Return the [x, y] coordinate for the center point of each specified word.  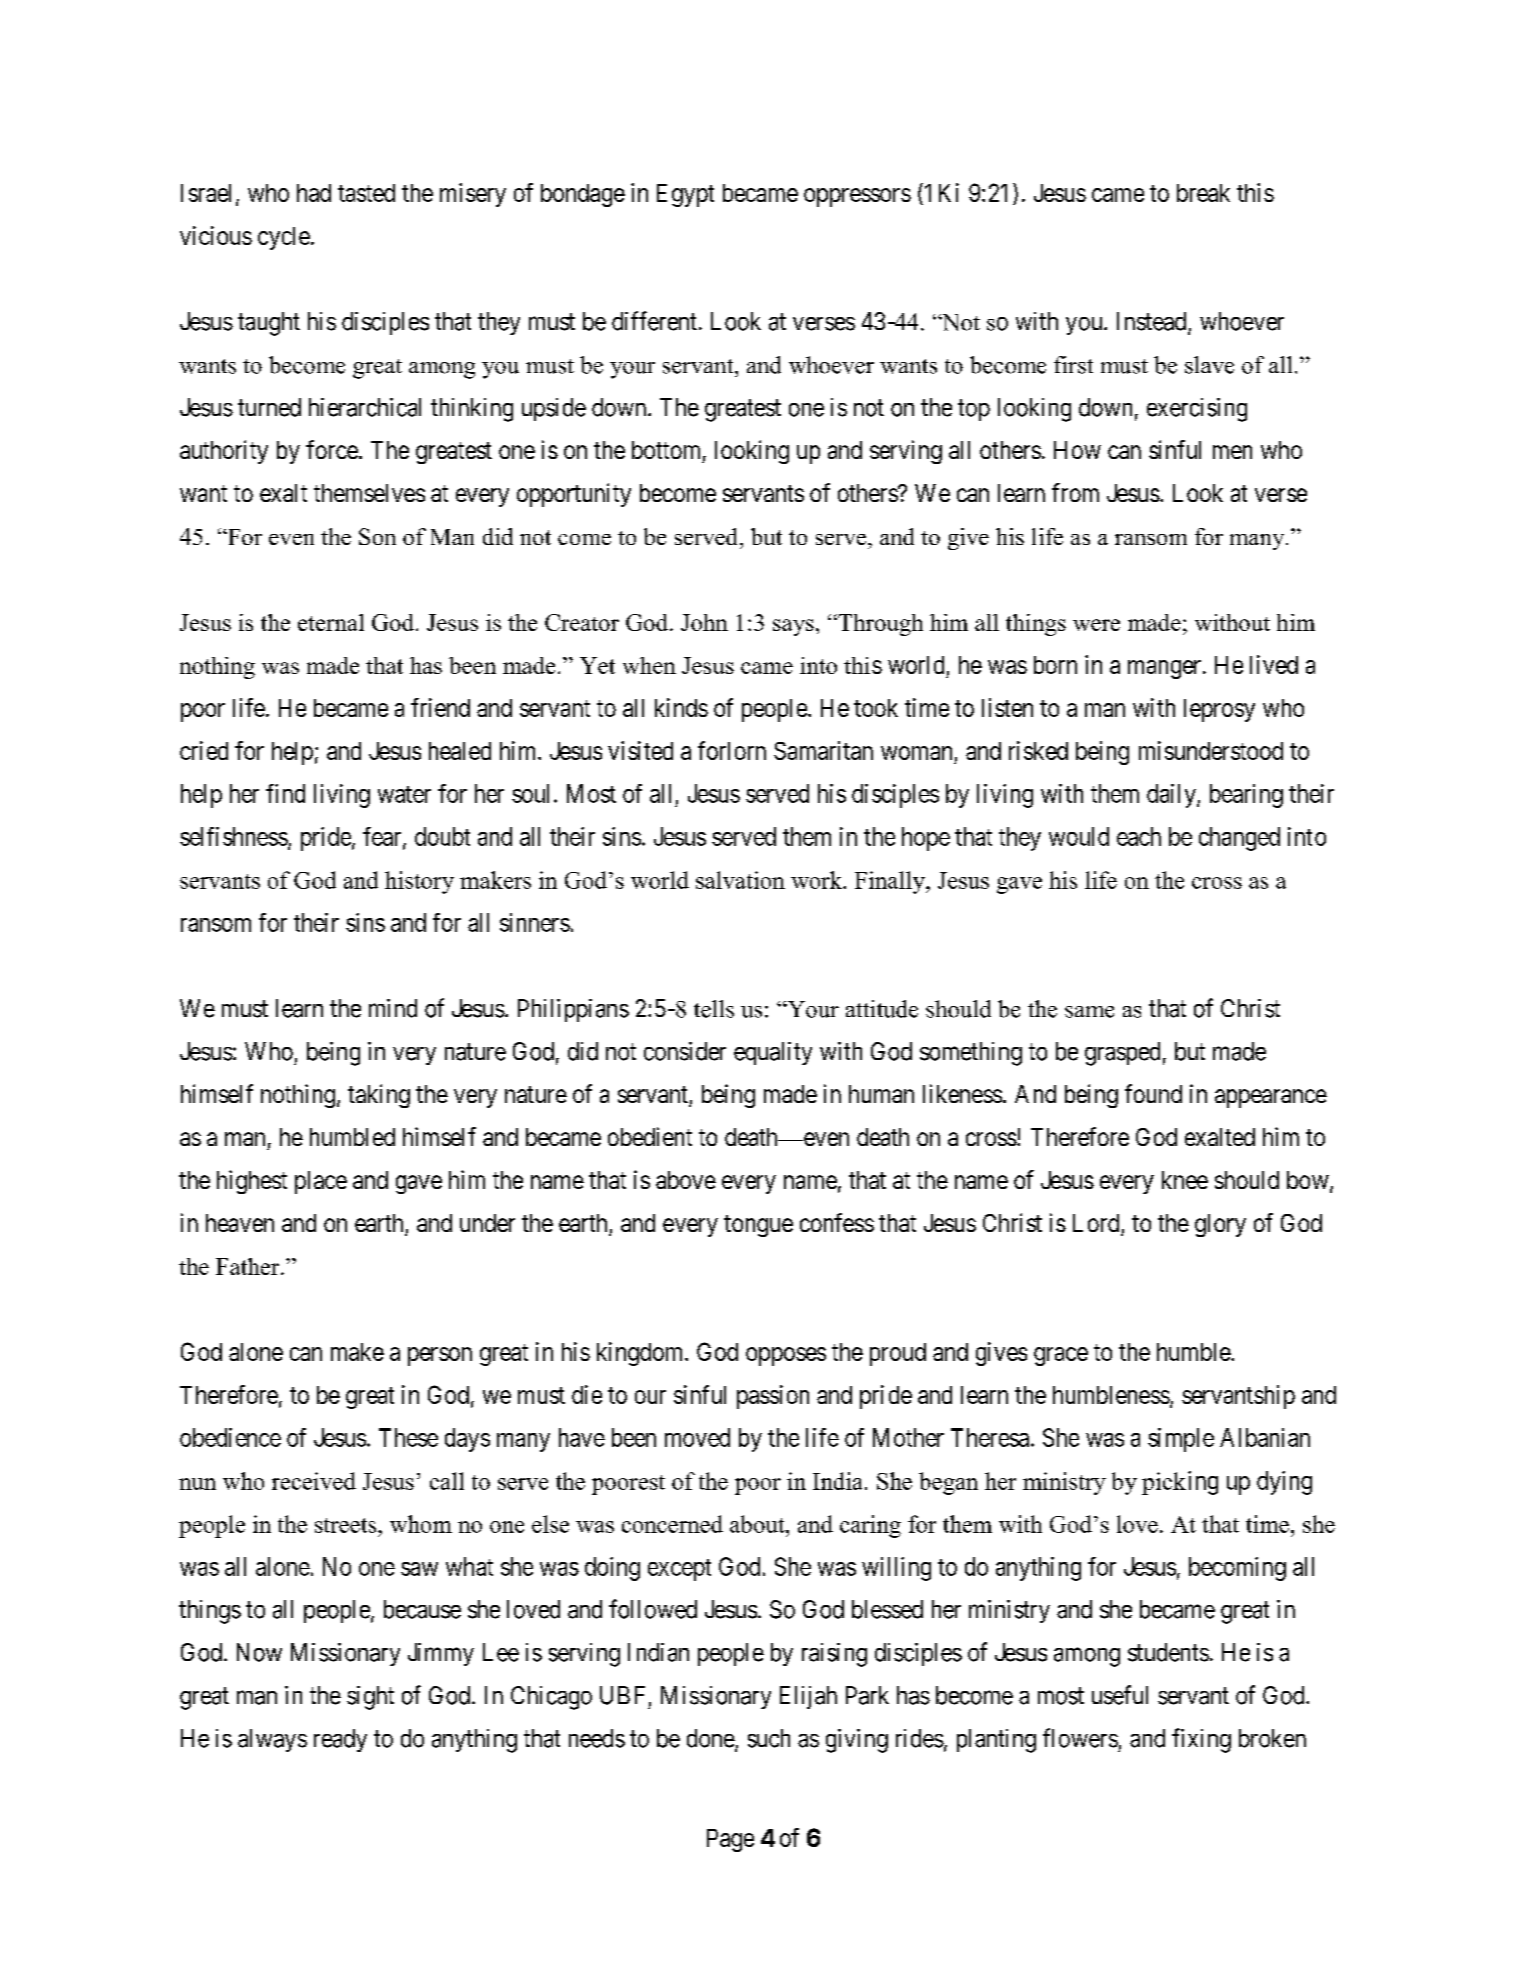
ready [340, 1740]
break [1203, 193]
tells [714, 1009]
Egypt [685, 195]
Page [730, 1840]
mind [393, 1008]
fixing [1201, 1740]
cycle [284, 238]
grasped [1122, 1054]
